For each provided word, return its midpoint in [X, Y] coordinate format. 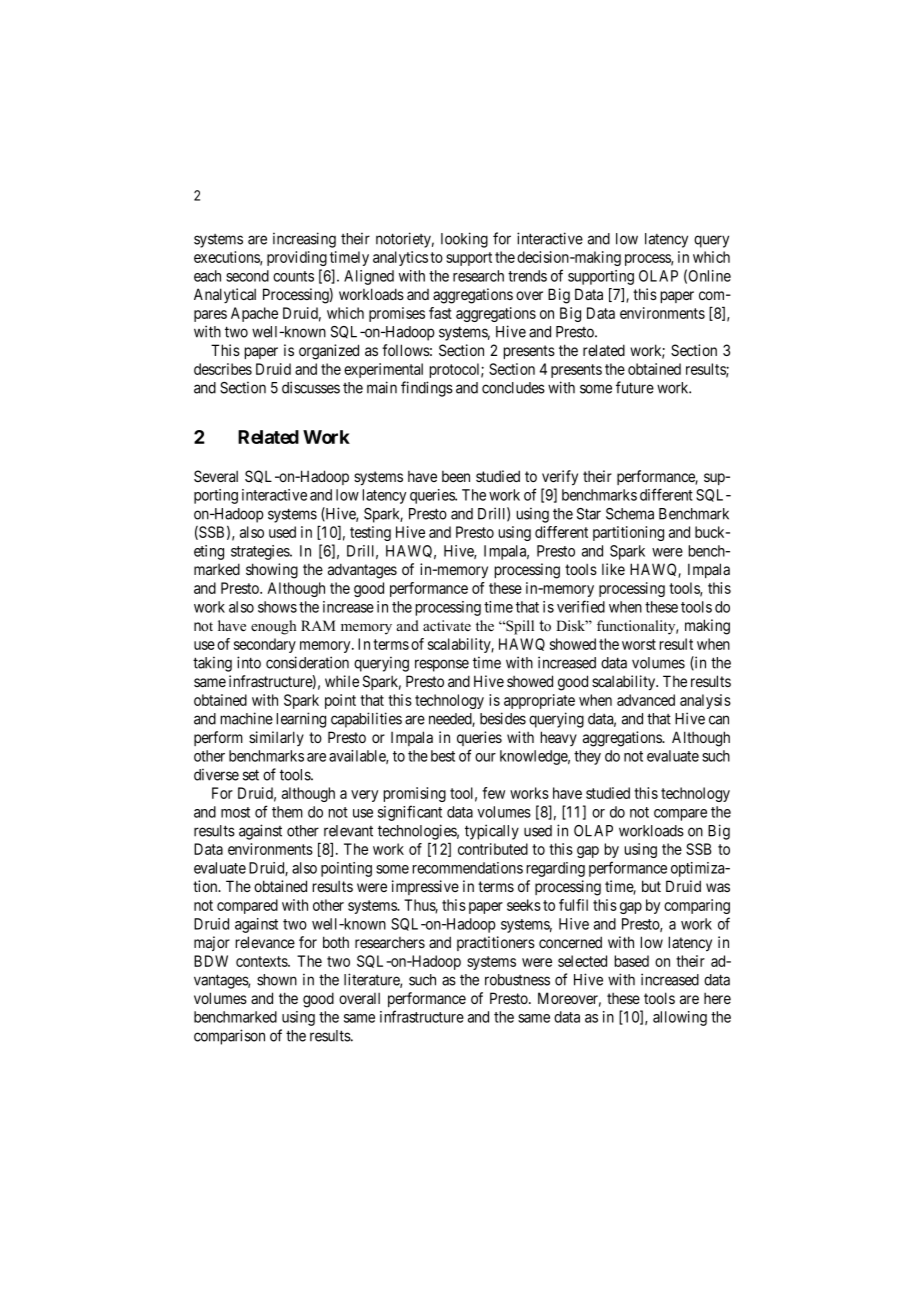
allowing [680, 1018]
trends [527, 276]
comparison [229, 1037]
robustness [517, 980]
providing [297, 258]
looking [464, 240]
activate [447, 625]
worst [639, 644]
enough [273, 627]
